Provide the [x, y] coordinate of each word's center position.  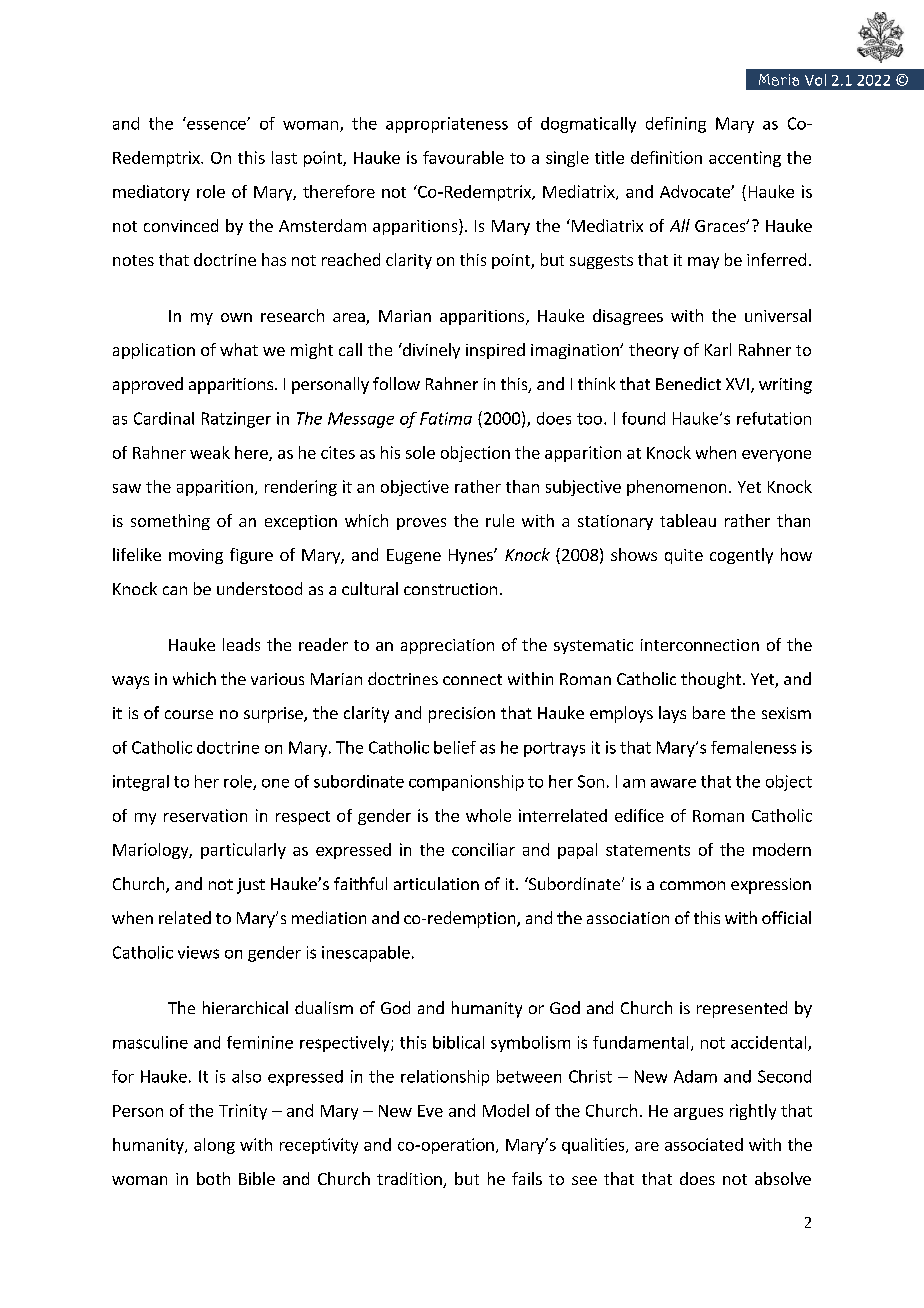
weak [210, 452]
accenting [745, 159]
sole [420, 452]
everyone [776, 456]
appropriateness [447, 125]
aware [673, 783]
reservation [205, 815]
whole [488, 815]
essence [217, 125]
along [214, 1146]
